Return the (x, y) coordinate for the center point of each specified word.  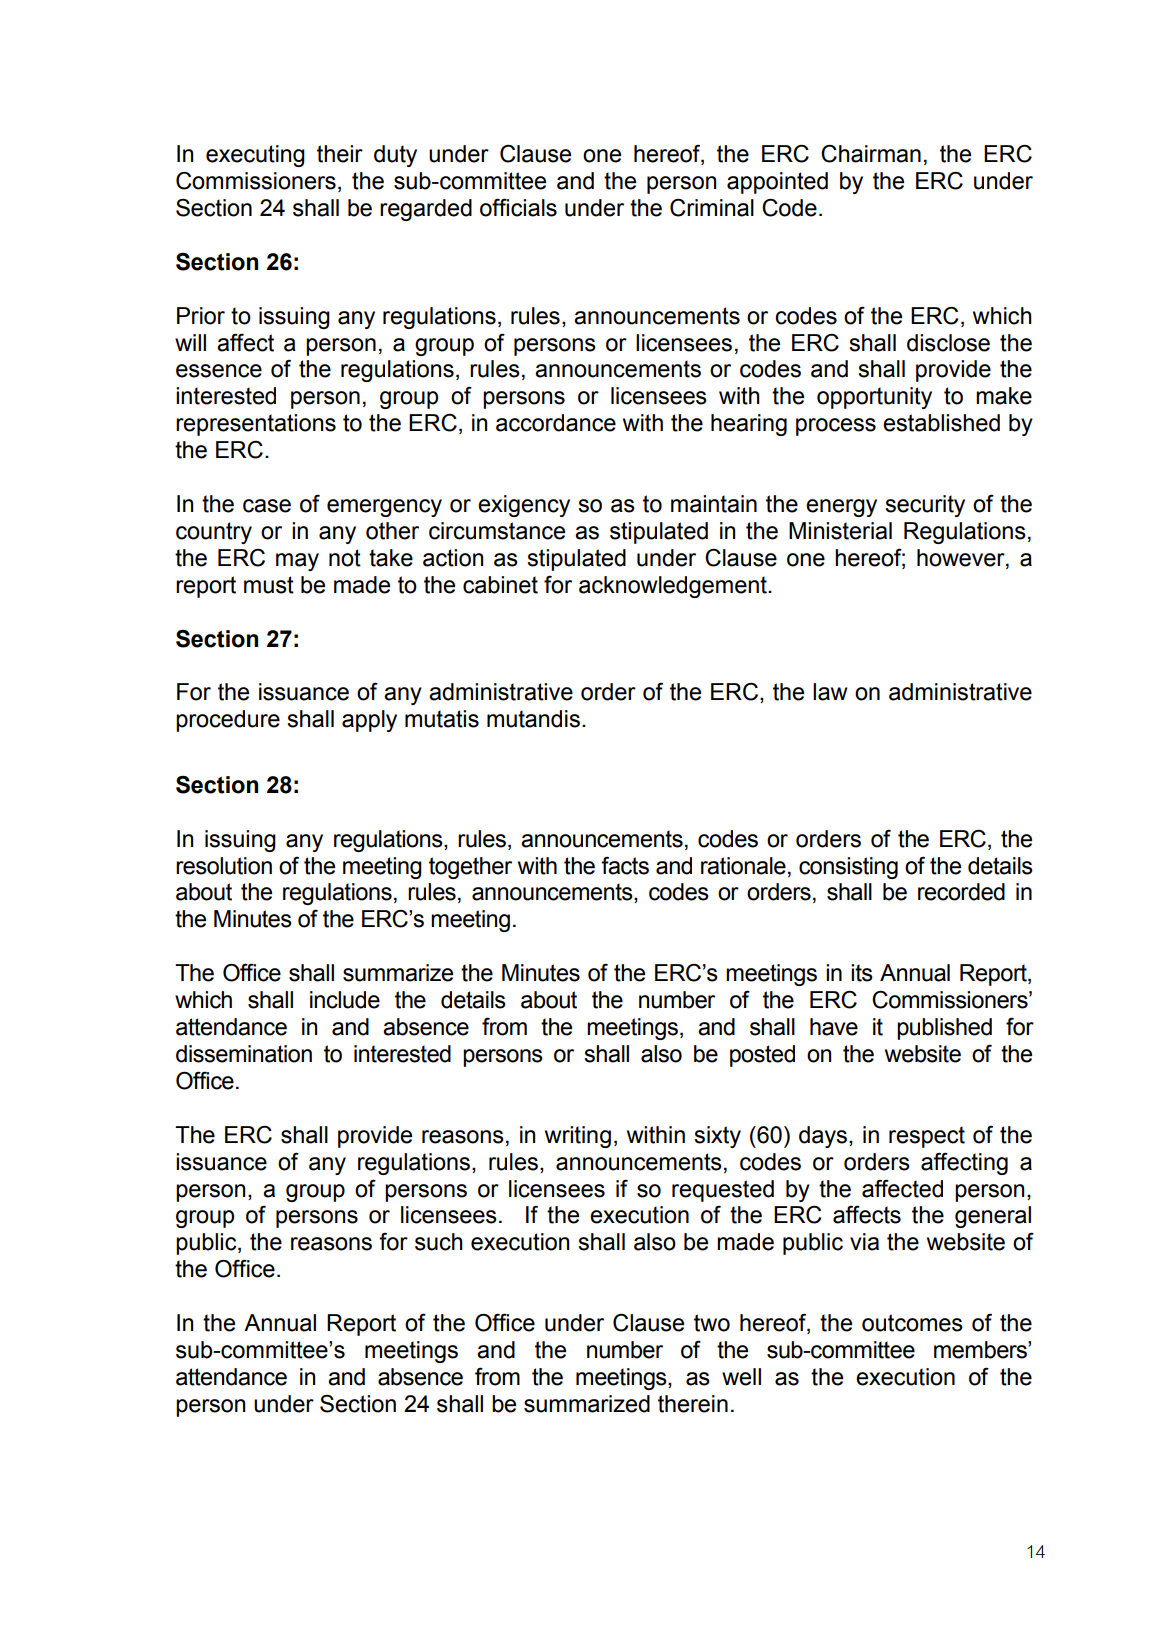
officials (518, 207)
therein (693, 1404)
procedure (228, 721)
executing (255, 156)
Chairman (871, 154)
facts (625, 866)
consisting (848, 868)
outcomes (912, 1323)
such (439, 1242)
